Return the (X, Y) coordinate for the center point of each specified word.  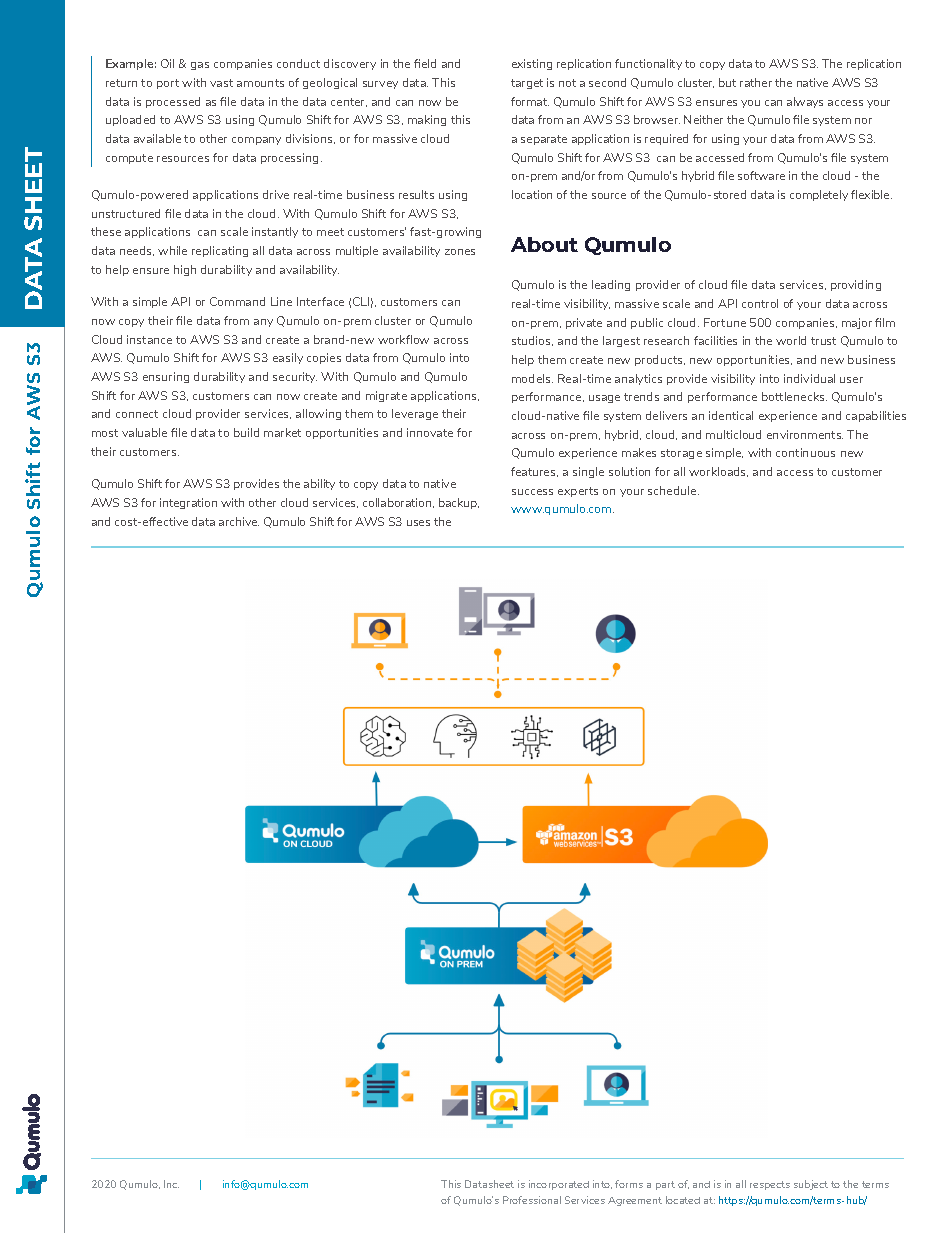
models (532, 378)
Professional (532, 1200)
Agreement (635, 1201)
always (805, 102)
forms (629, 1184)
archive (239, 521)
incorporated (559, 1185)
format (530, 101)
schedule (673, 490)
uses (418, 523)
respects (770, 1185)
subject (811, 1185)
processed (173, 102)
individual (809, 378)
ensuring (166, 377)
